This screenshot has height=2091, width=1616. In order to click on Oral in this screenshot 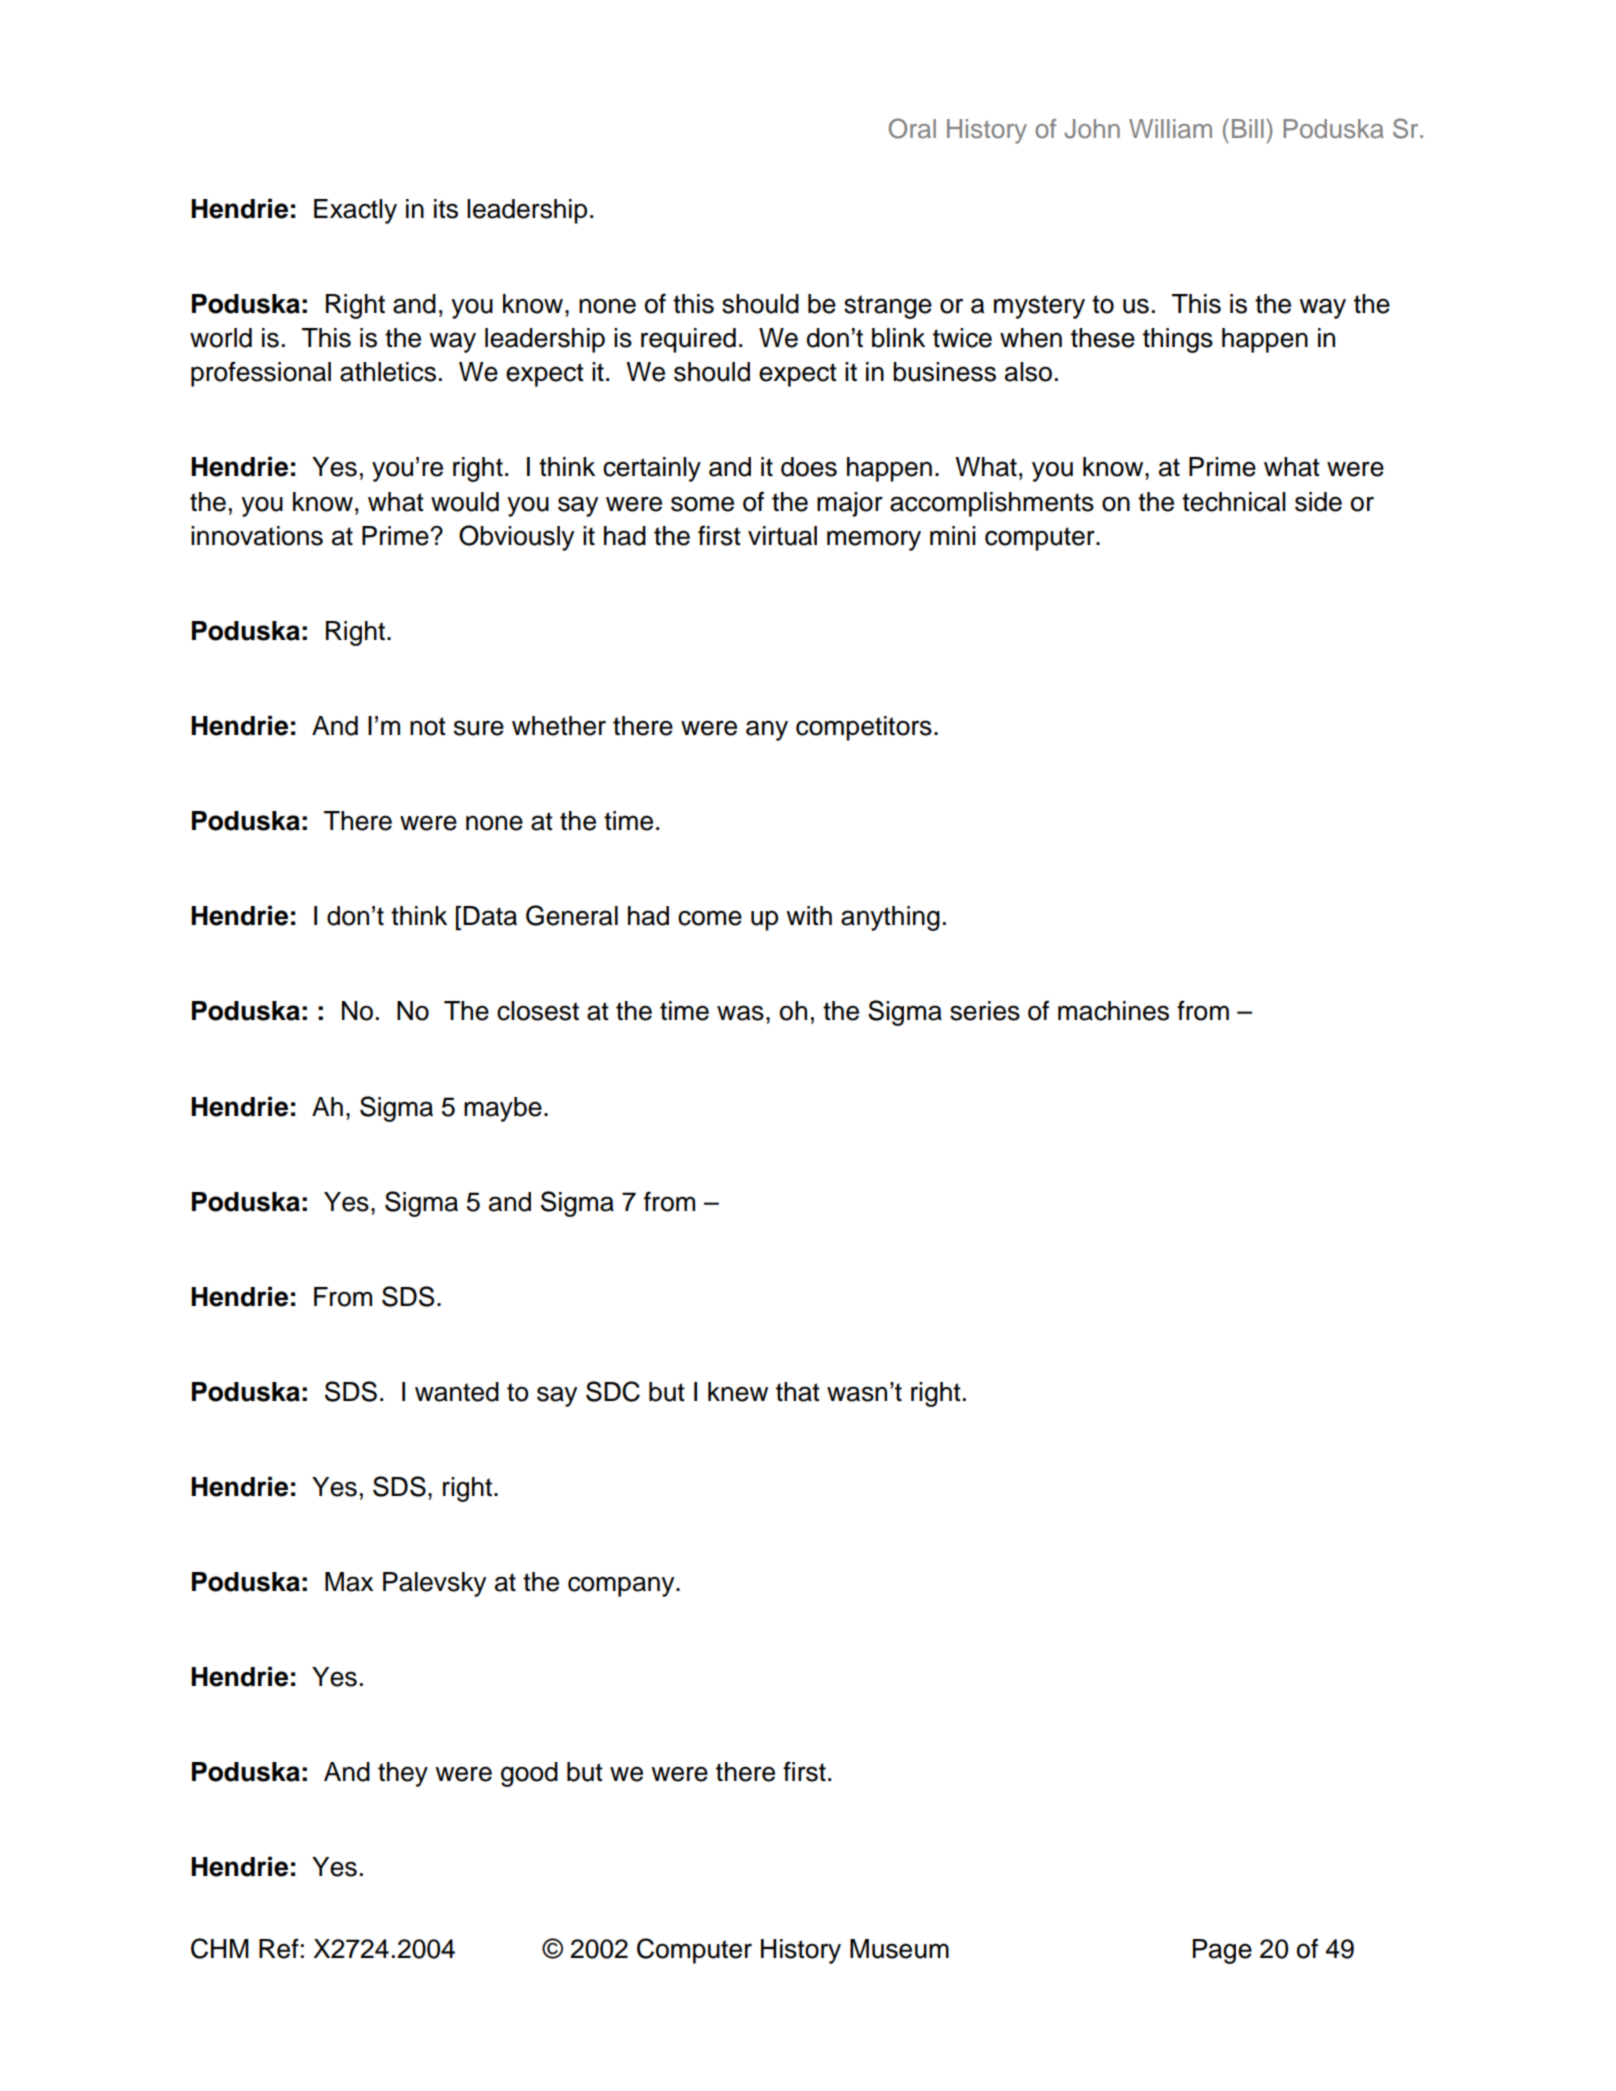, I will do `click(912, 128)`.
